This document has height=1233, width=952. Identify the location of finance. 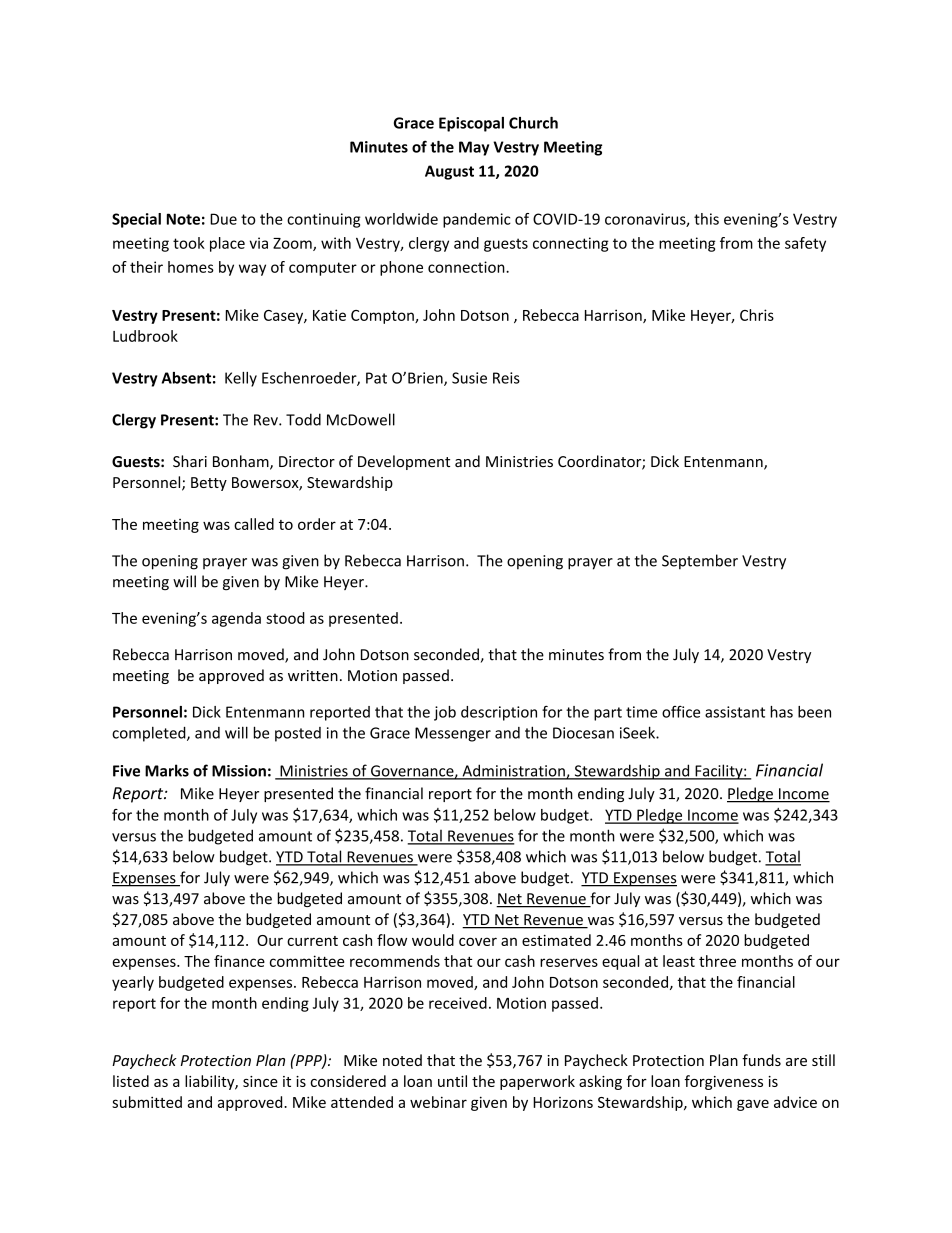
(239, 961).
